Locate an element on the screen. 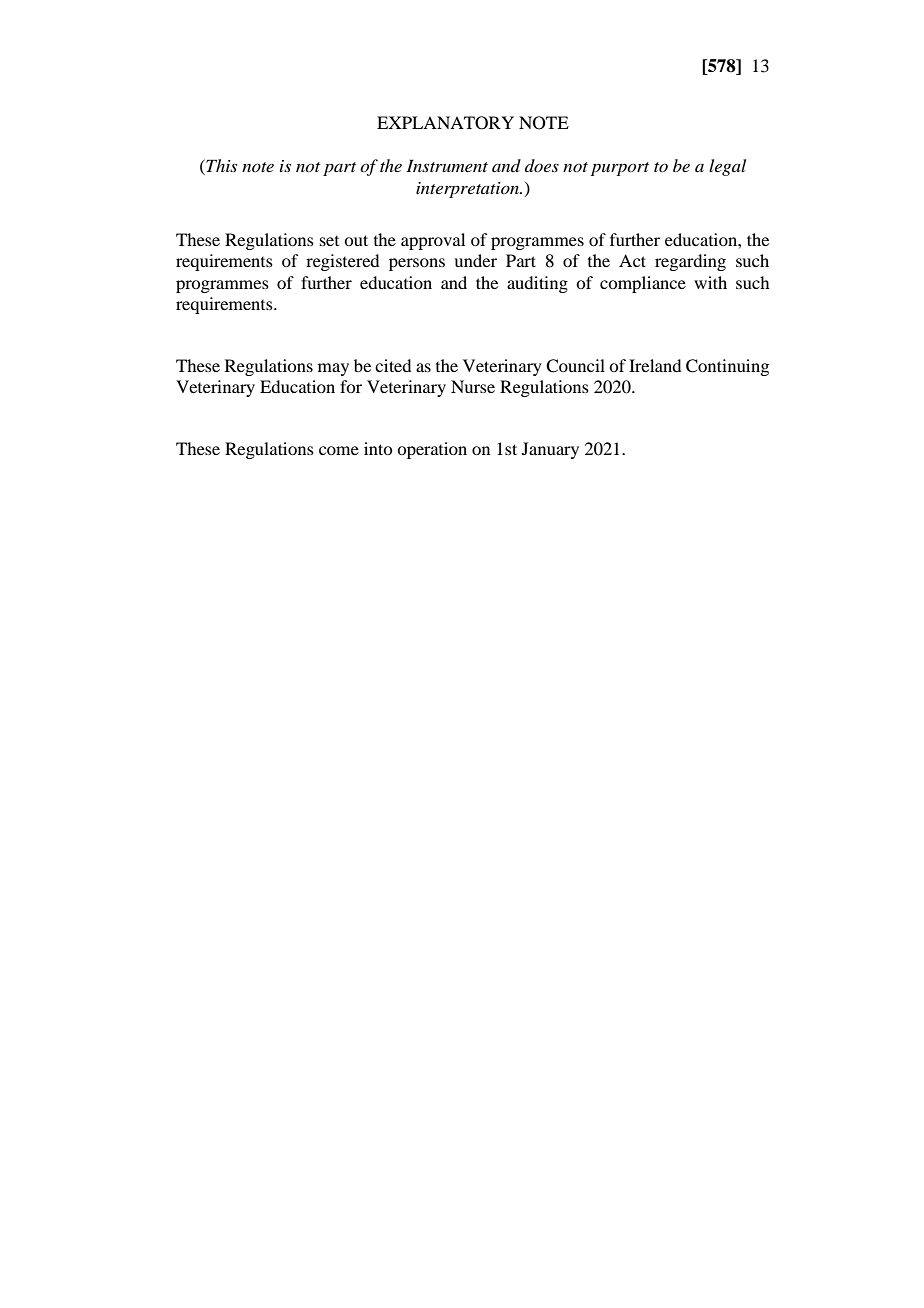  does is located at coordinates (542, 165).
